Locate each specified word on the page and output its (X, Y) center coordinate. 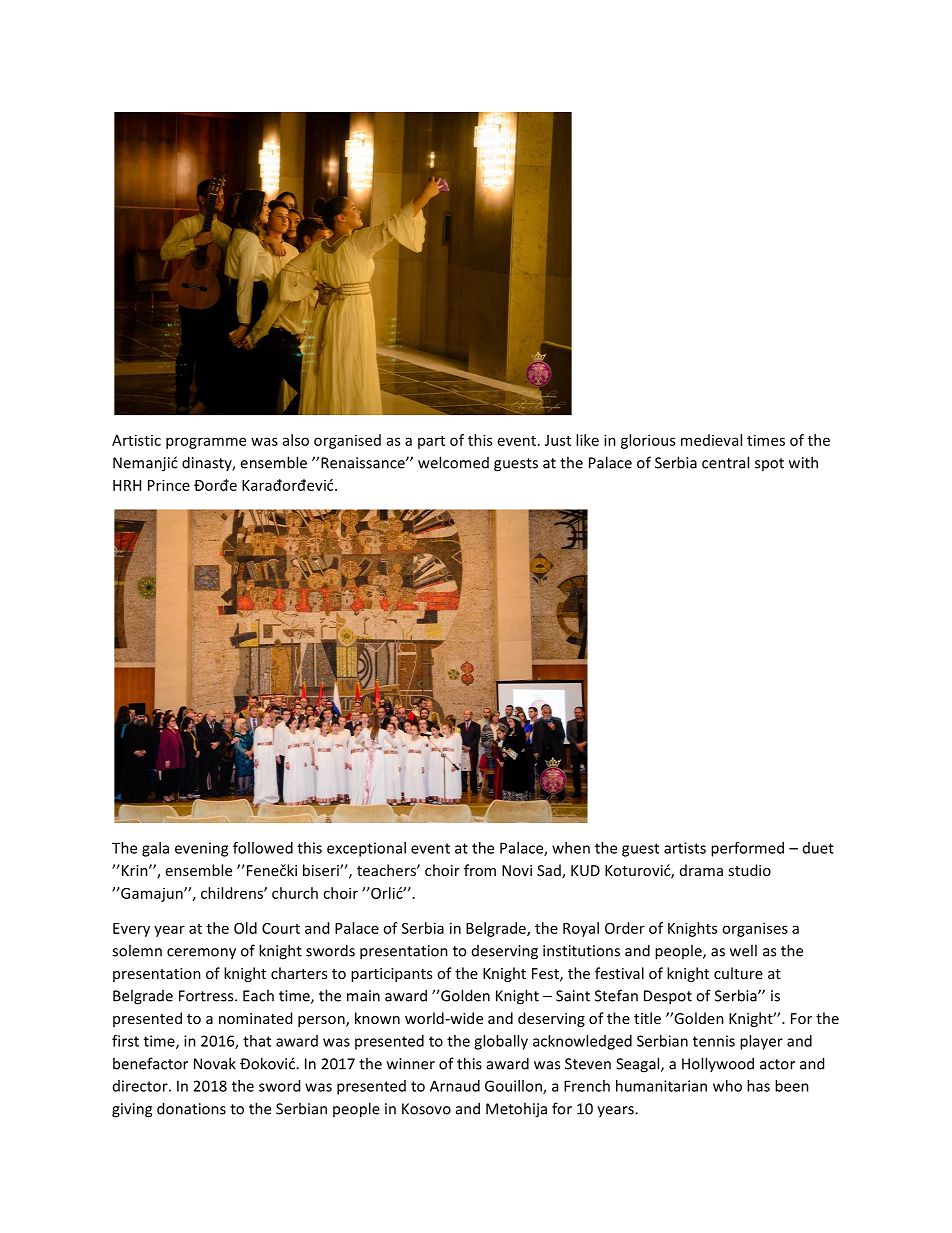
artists (685, 848)
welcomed (453, 462)
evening (201, 849)
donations (191, 1108)
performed (747, 849)
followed (263, 848)
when (571, 848)
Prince (169, 485)
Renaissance (364, 463)
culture (738, 973)
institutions (581, 951)
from (480, 870)
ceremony (201, 954)
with (803, 462)
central (725, 462)
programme (206, 443)
